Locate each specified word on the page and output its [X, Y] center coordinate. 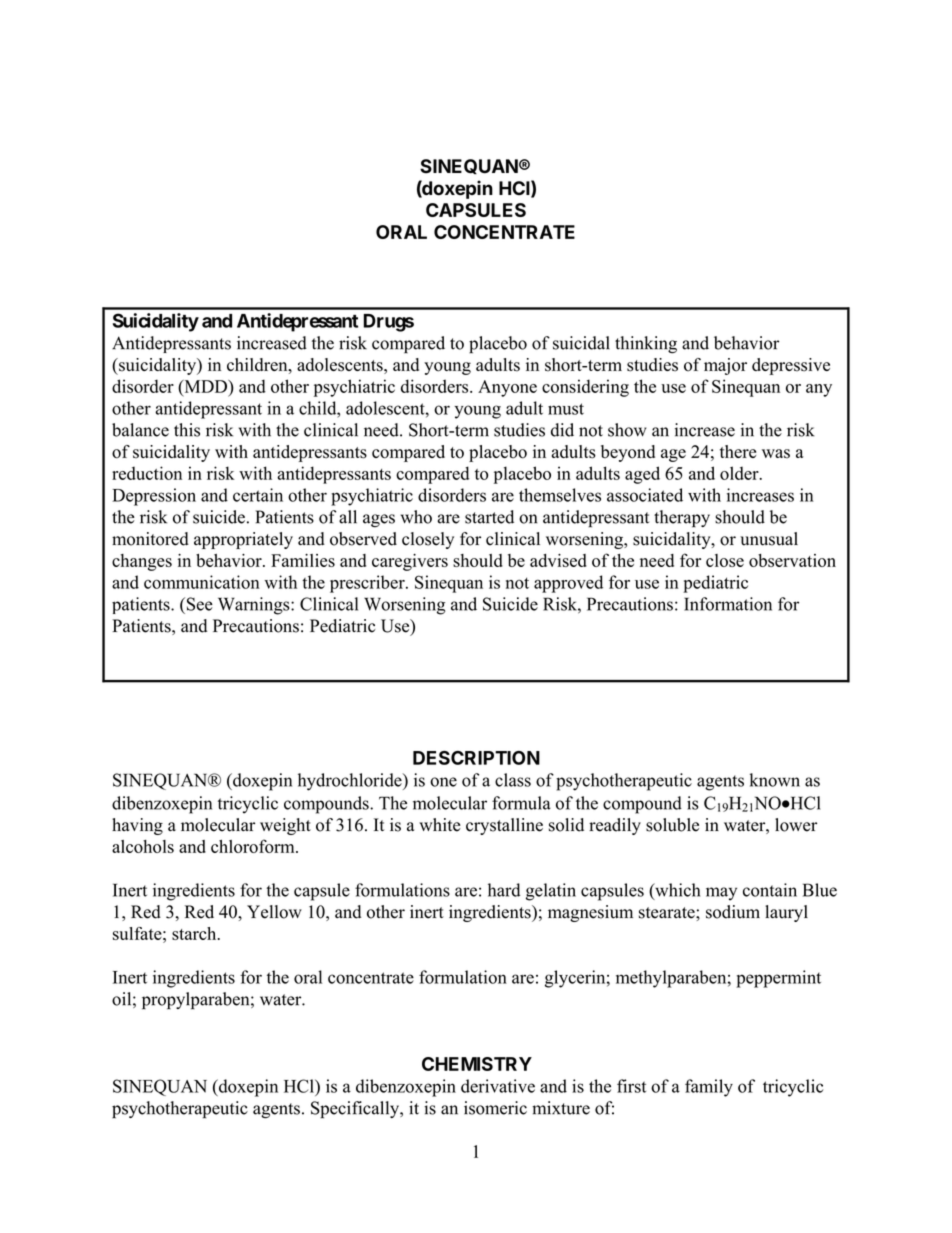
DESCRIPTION [476, 758]
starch [195, 933]
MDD [206, 386]
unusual [769, 539]
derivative [498, 1086]
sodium [733, 912]
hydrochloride [351, 782]
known [775, 780]
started [489, 517]
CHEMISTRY [477, 1064]
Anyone [507, 388]
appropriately [243, 540]
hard [504, 890]
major [725, 366]
